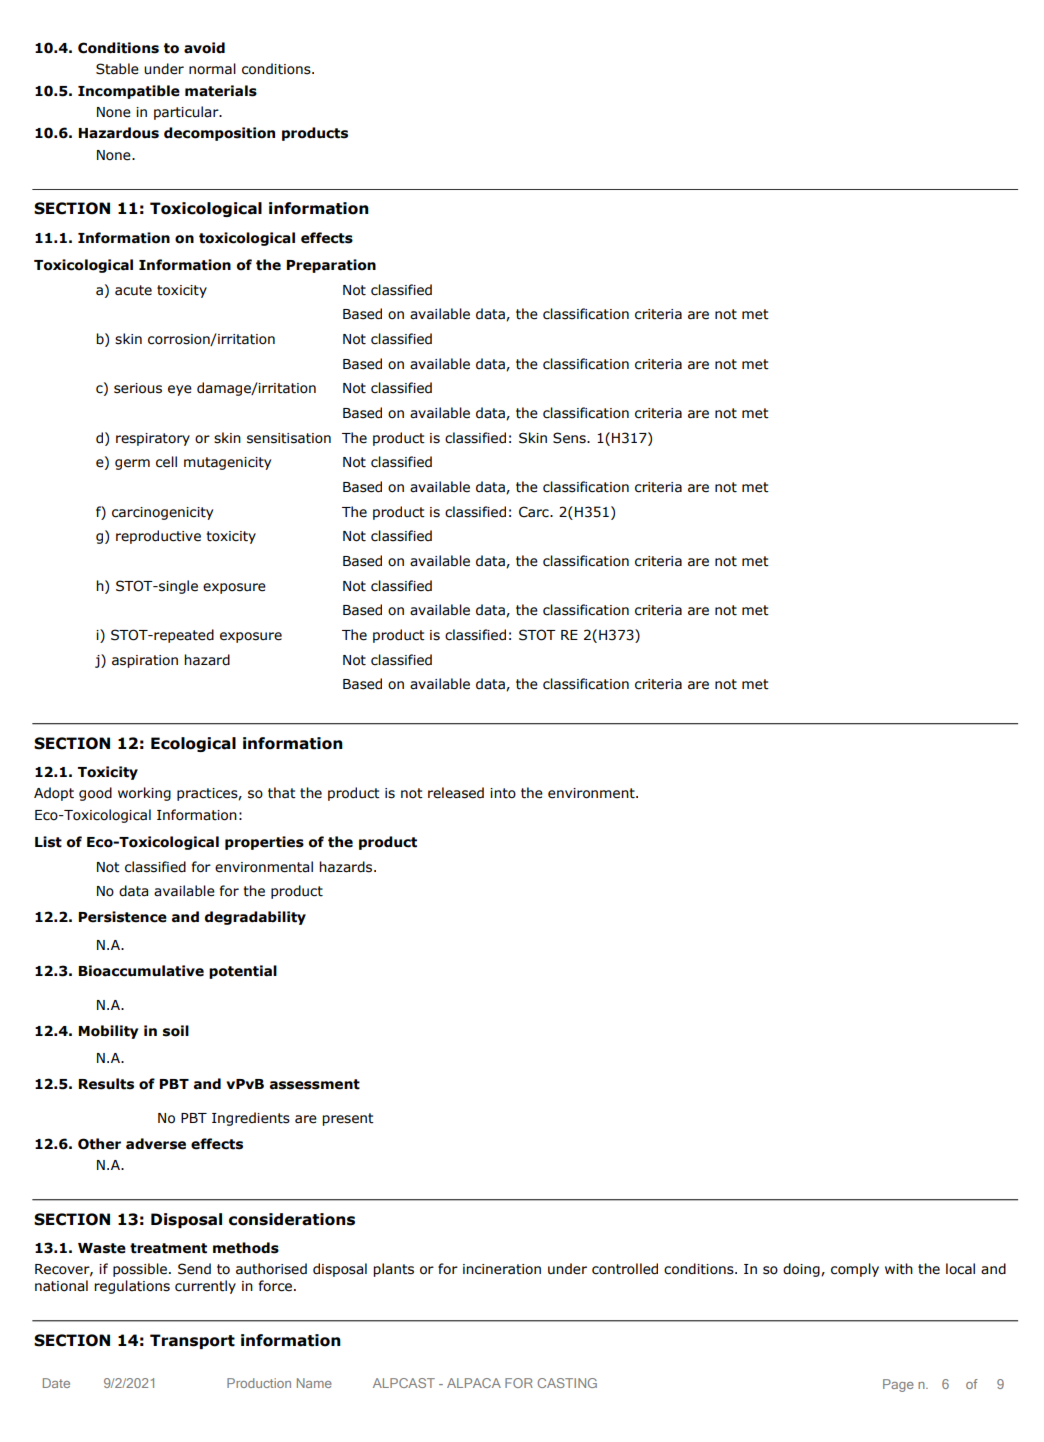  Describe the element at coordinates (106, 1084) in the screenshot. I see `Results` at that location.
